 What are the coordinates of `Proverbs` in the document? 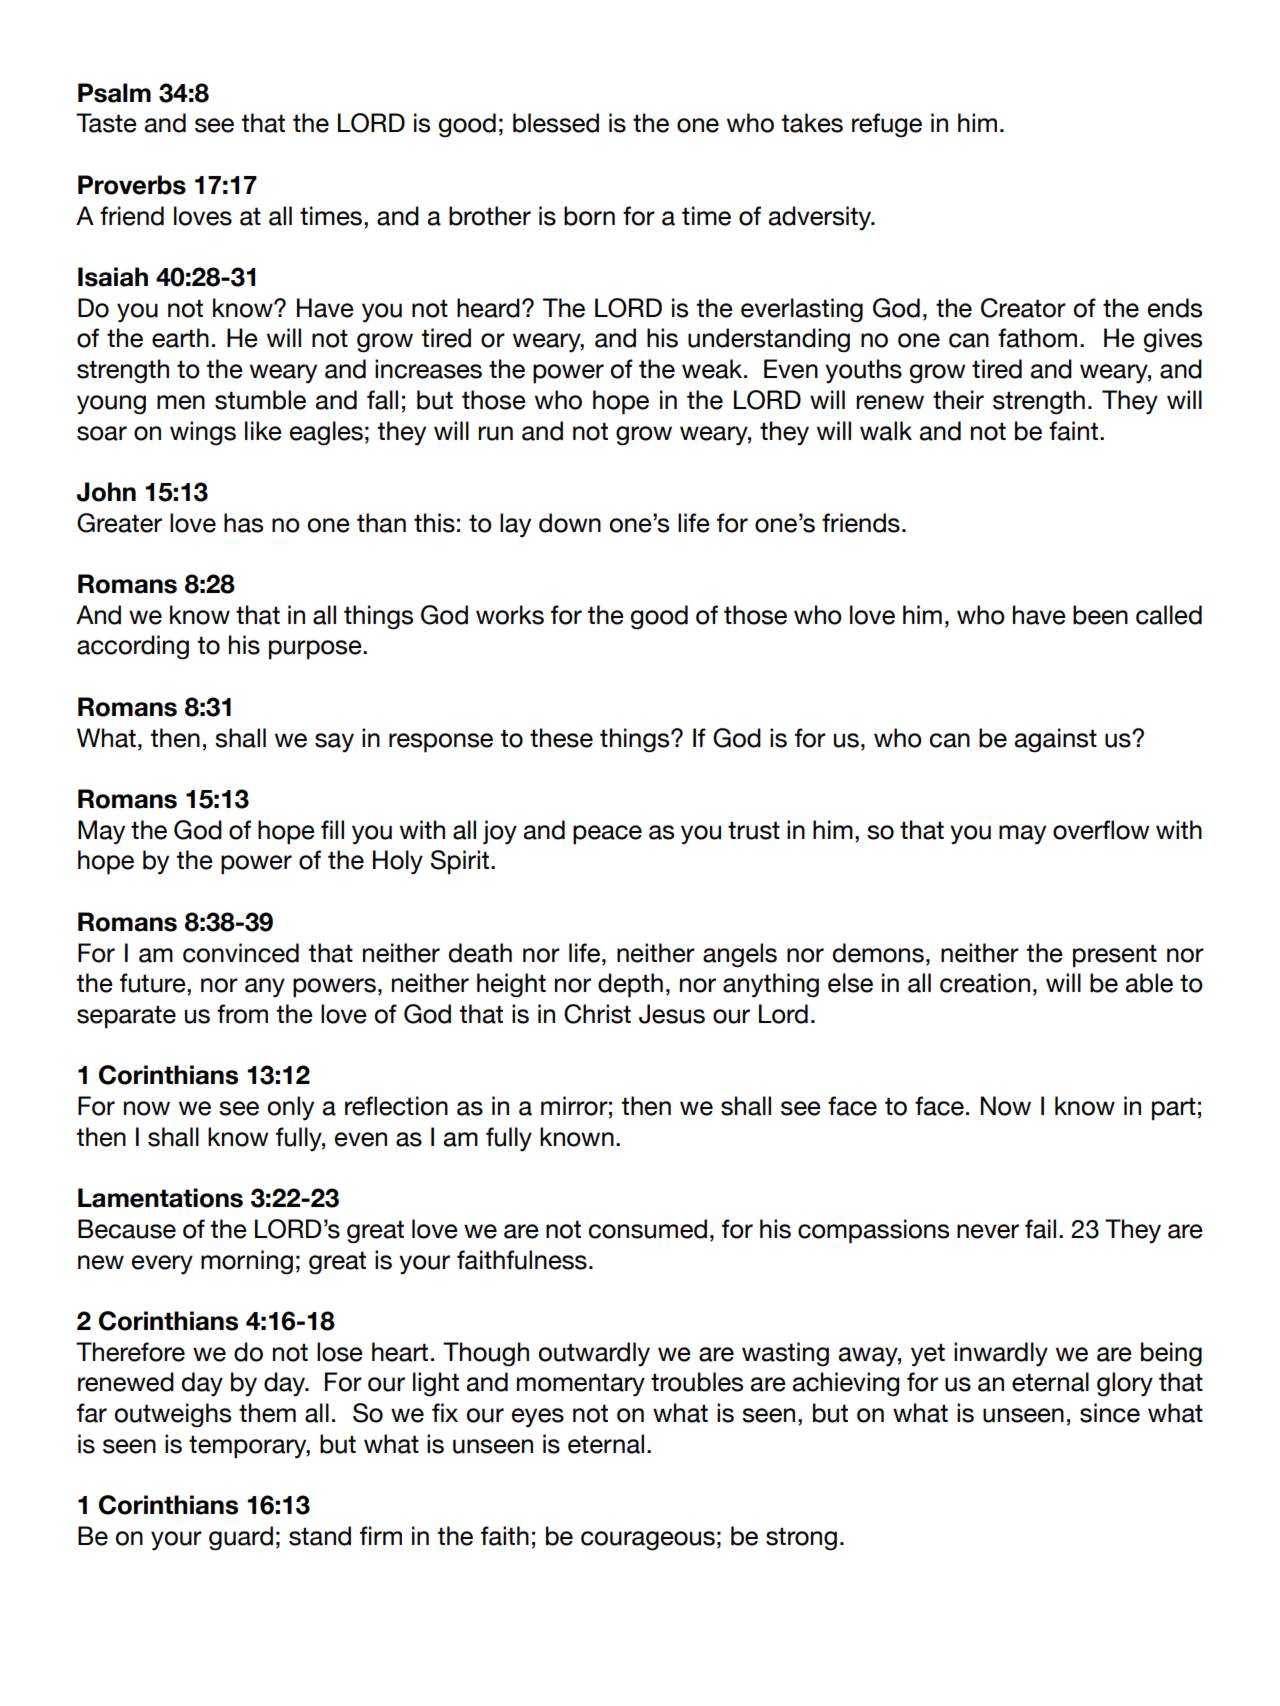 It's located at (132, 185).
